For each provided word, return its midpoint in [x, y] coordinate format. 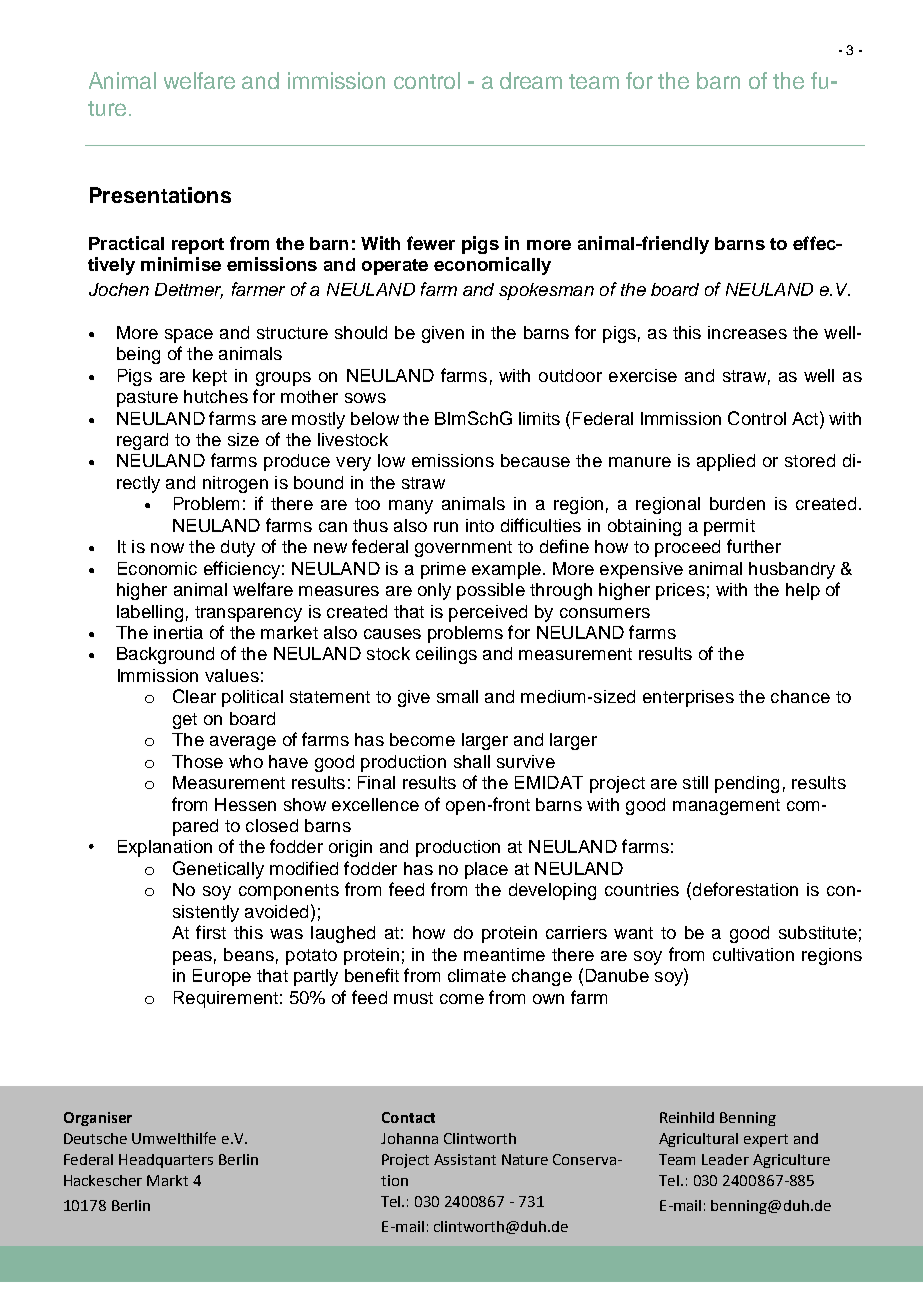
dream [531, 80]
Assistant [465, 1159]
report [198, 246]
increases [747, 332]
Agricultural [698, 1140]
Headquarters [166, 1161]
